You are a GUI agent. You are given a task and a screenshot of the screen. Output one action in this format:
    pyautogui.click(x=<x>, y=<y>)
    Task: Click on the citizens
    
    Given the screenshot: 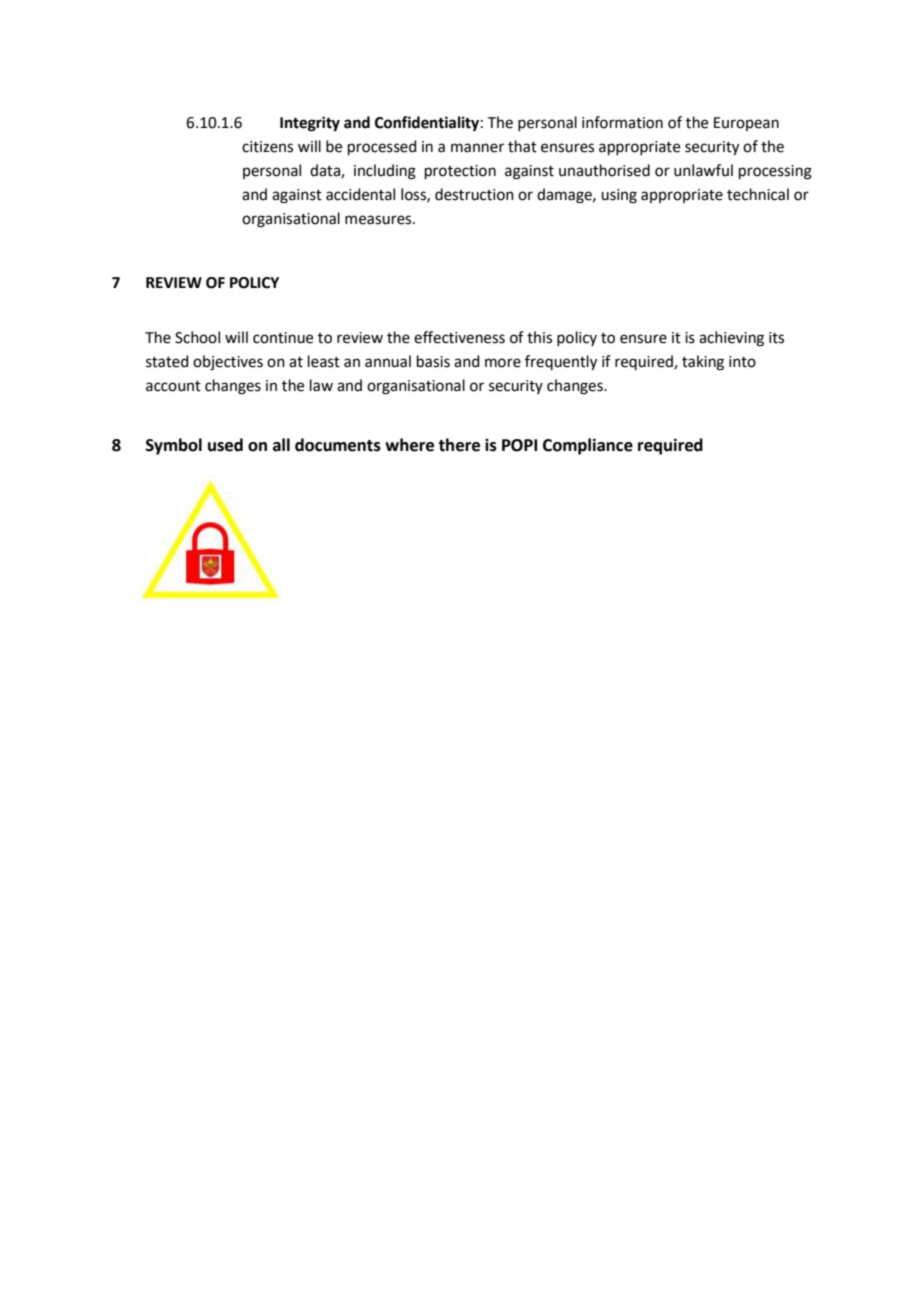 What is the action you would take?
    pyautogui.click(x=267, y=147)
